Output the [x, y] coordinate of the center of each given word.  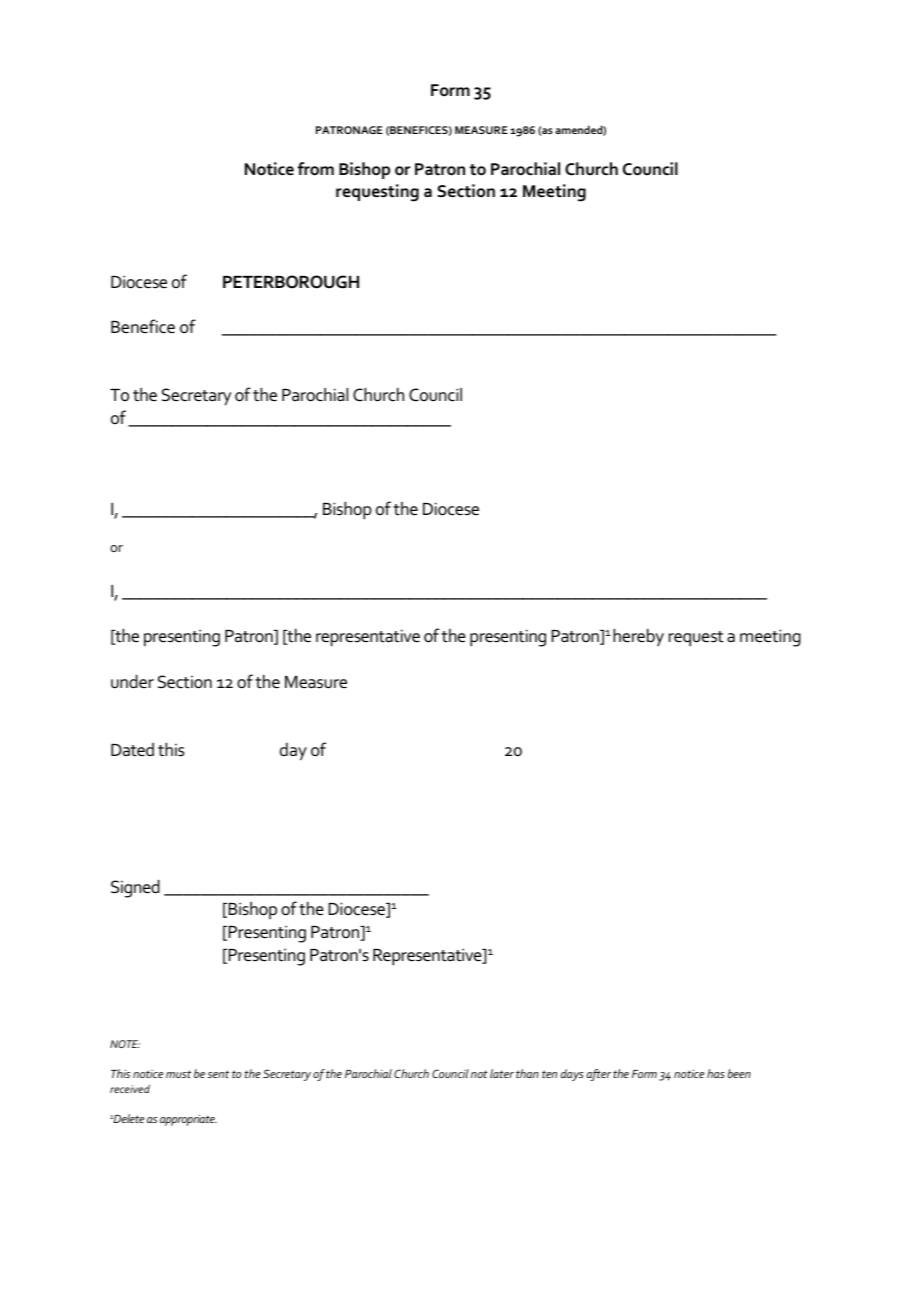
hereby [638, 638]
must [178, 1074]
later [502, 1073]
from [316, 169]
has [716, 1073]
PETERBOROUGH [291, 282]
